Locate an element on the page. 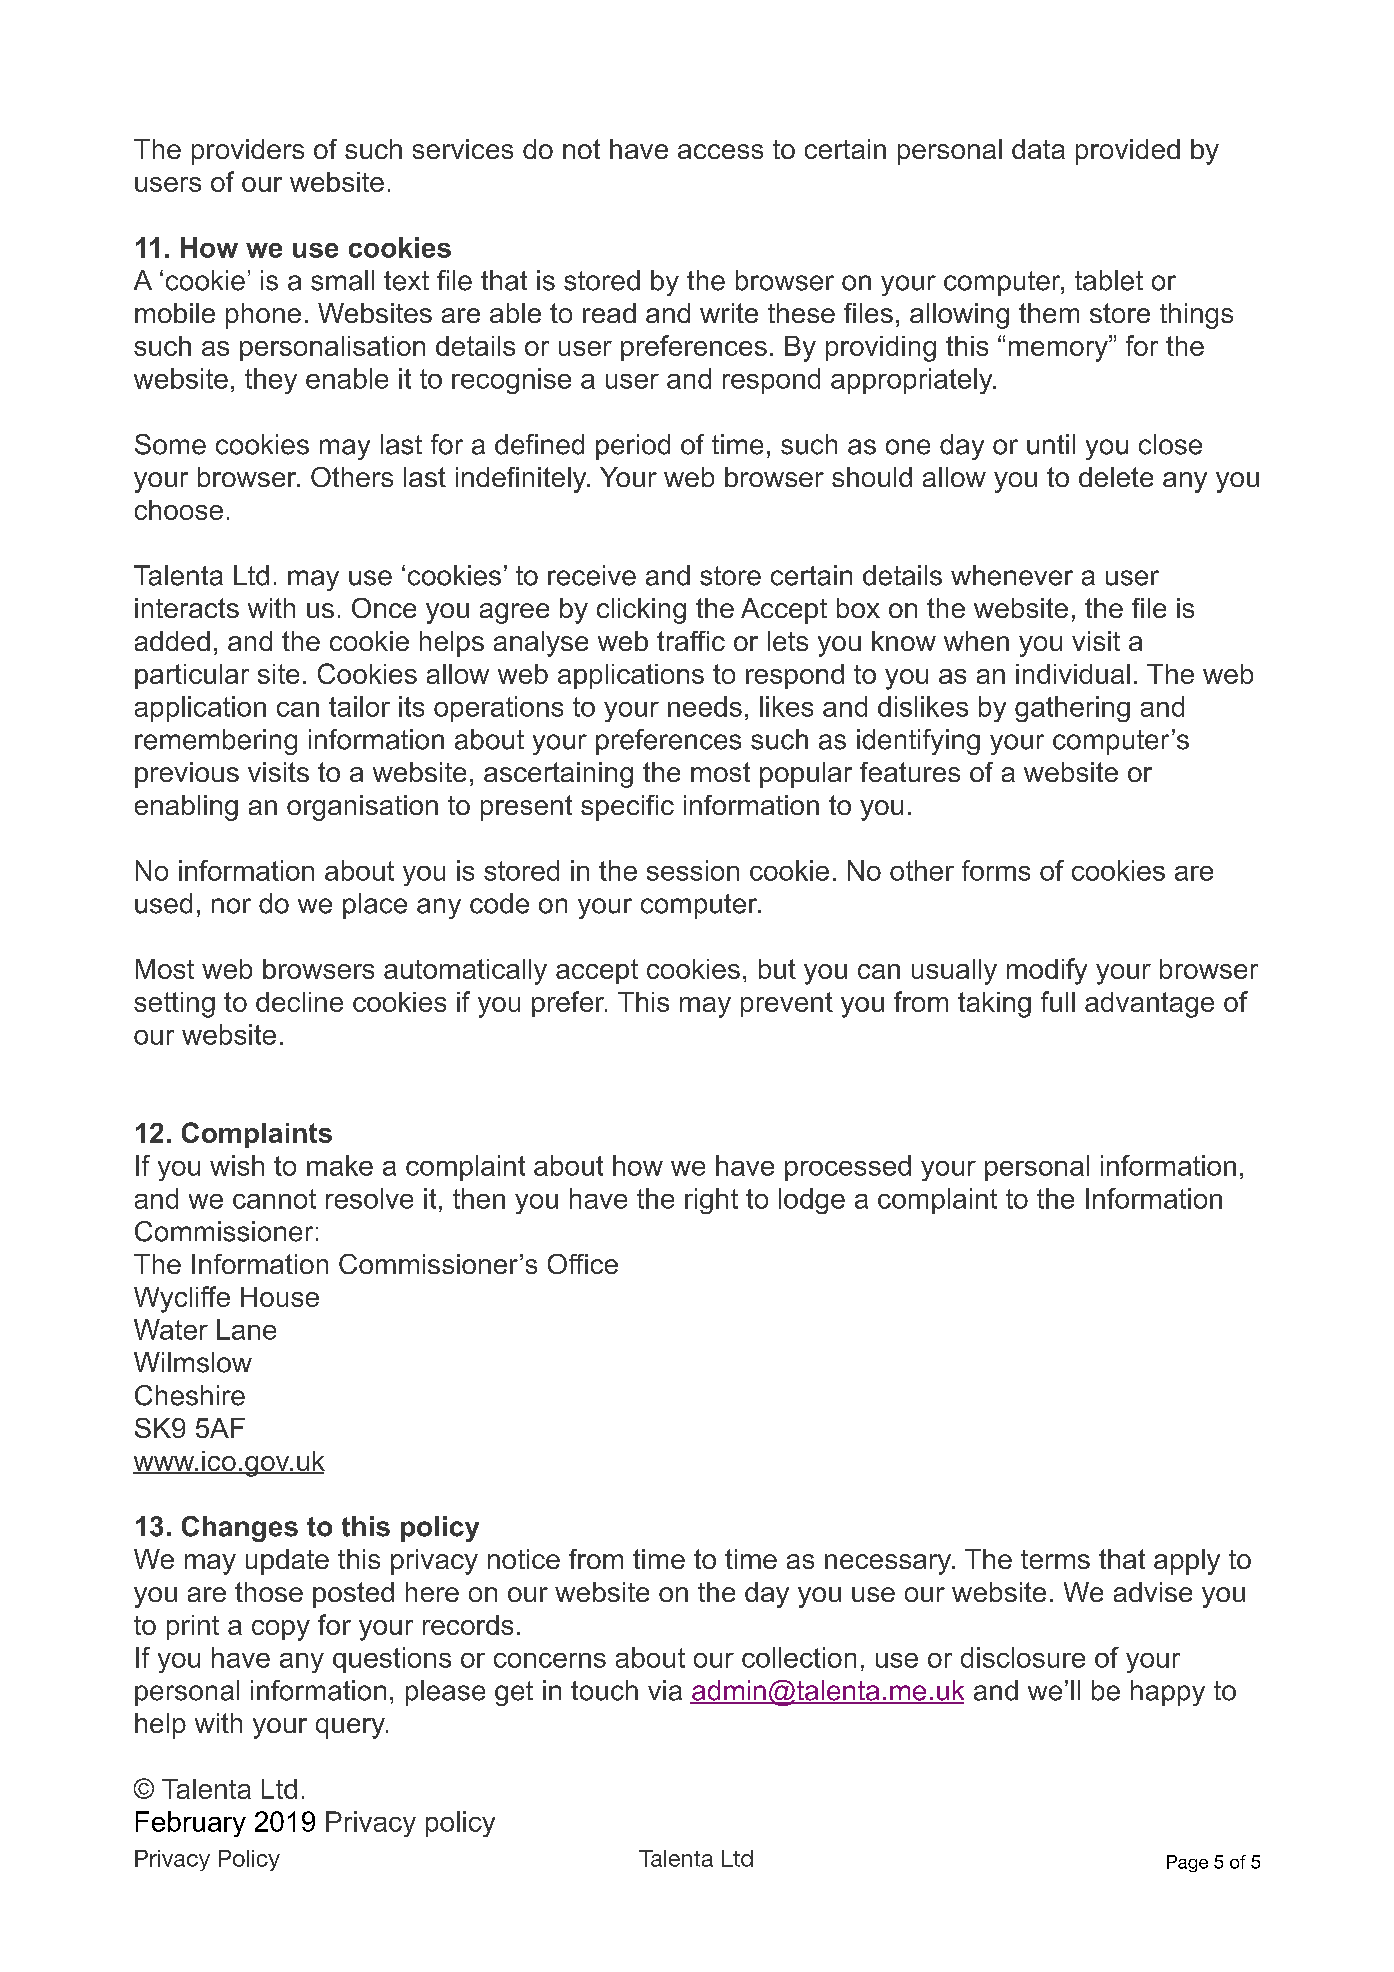 The width and height of the document is (1394, 1972). decline is located at coordinates (299, 1002).
